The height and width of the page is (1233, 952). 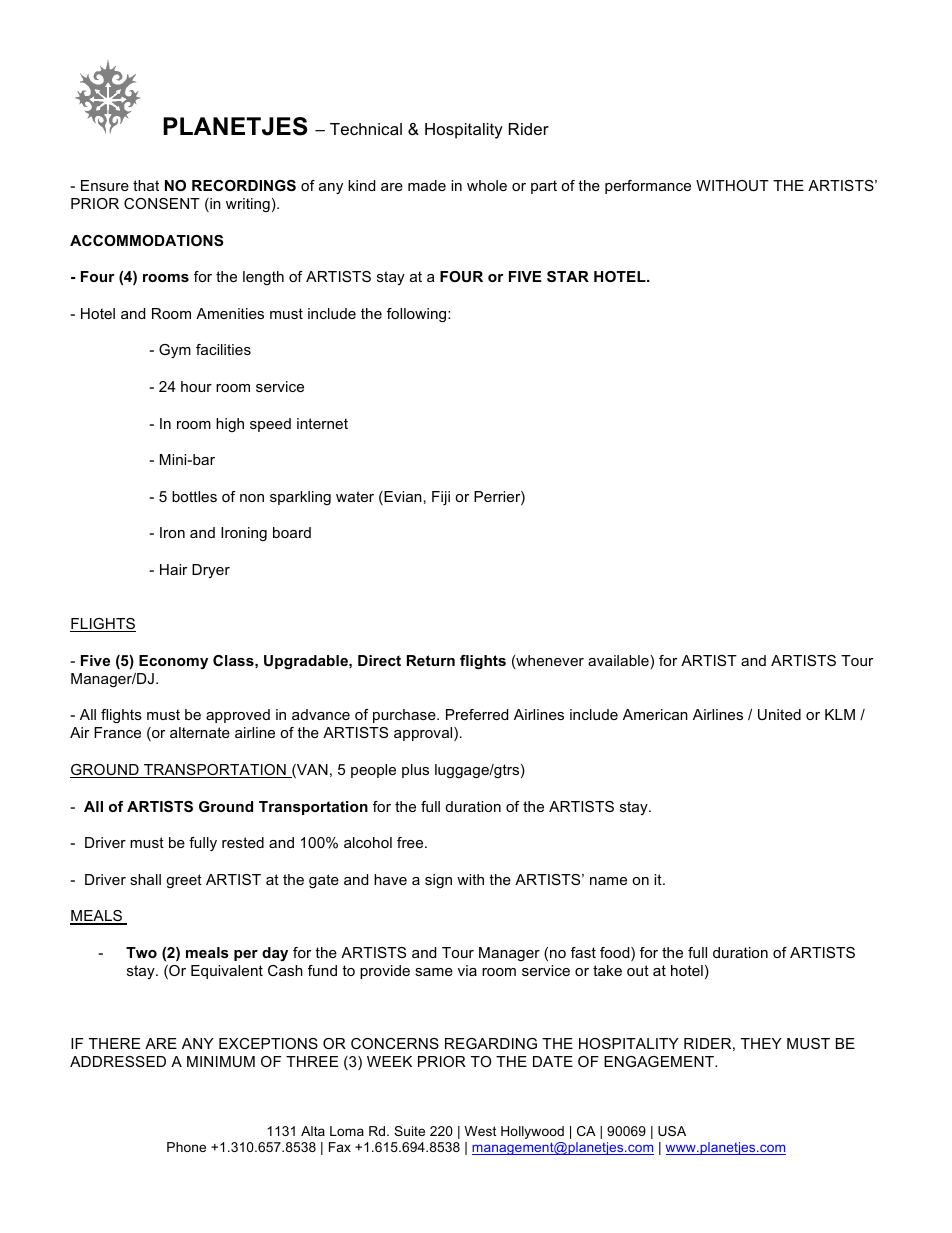 I want to click on Phone, so click(x=186, y=1147).
